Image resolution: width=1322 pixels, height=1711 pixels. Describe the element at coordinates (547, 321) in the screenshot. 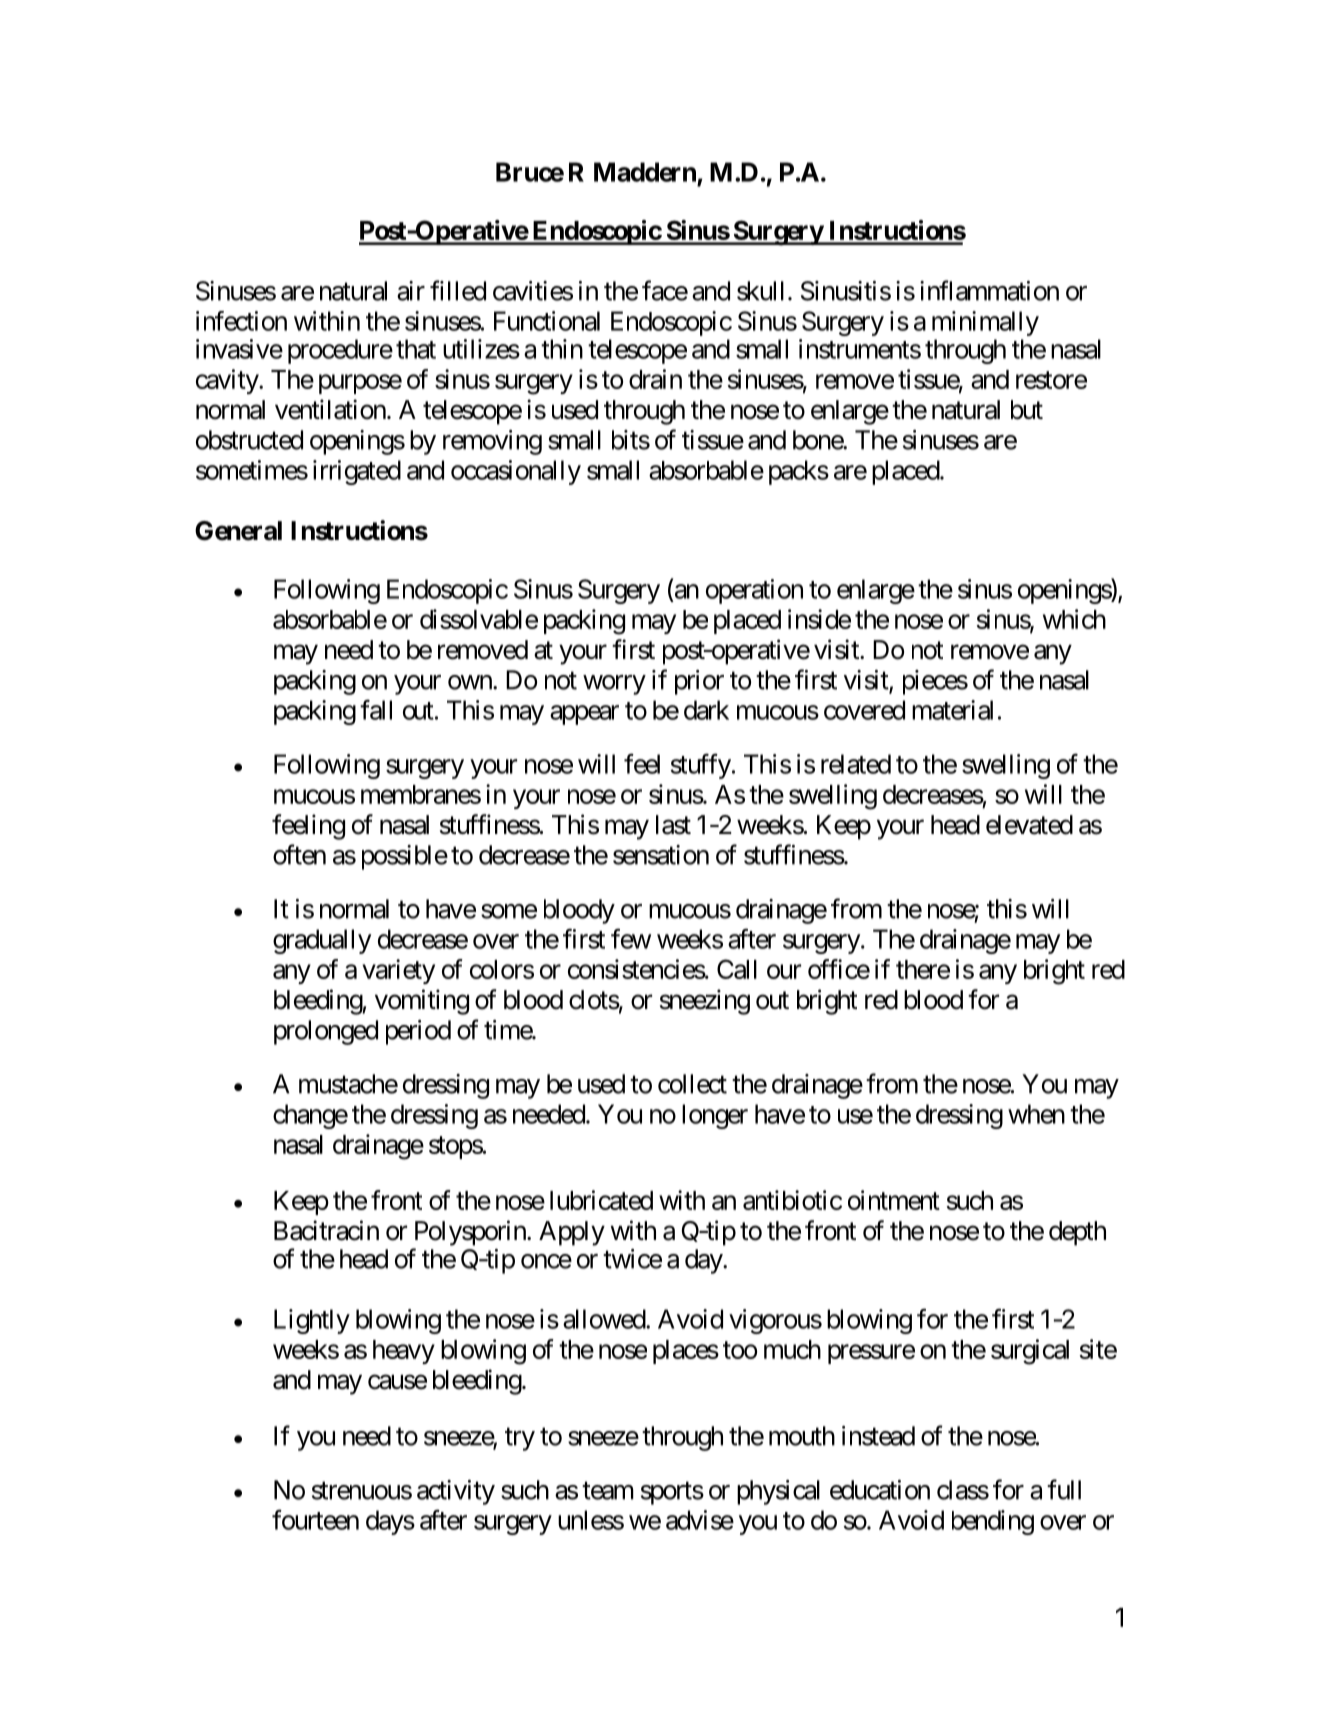

I see `Functional` at that location.
